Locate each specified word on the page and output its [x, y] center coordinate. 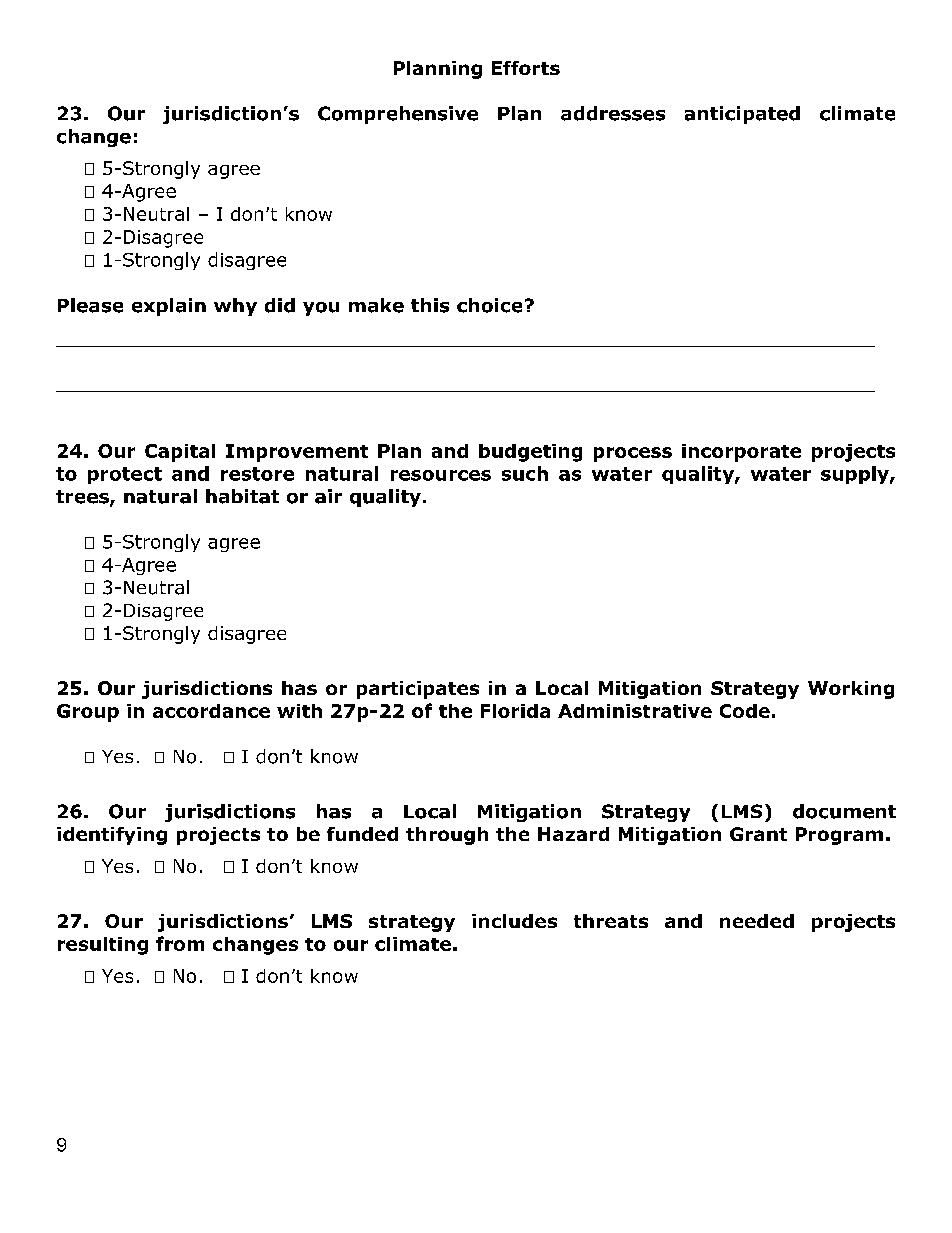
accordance [211, 711]
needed [757, 921]
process [633, 454]
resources [441, 475]
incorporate [741, 453]
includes [514, 921]
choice [489, 305]
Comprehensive [398, 115]
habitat [242, 496]
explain [169, 307]
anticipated [742, 115]
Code [745, 711]
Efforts [526, 68]
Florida [515, 711]
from [180, 943]
